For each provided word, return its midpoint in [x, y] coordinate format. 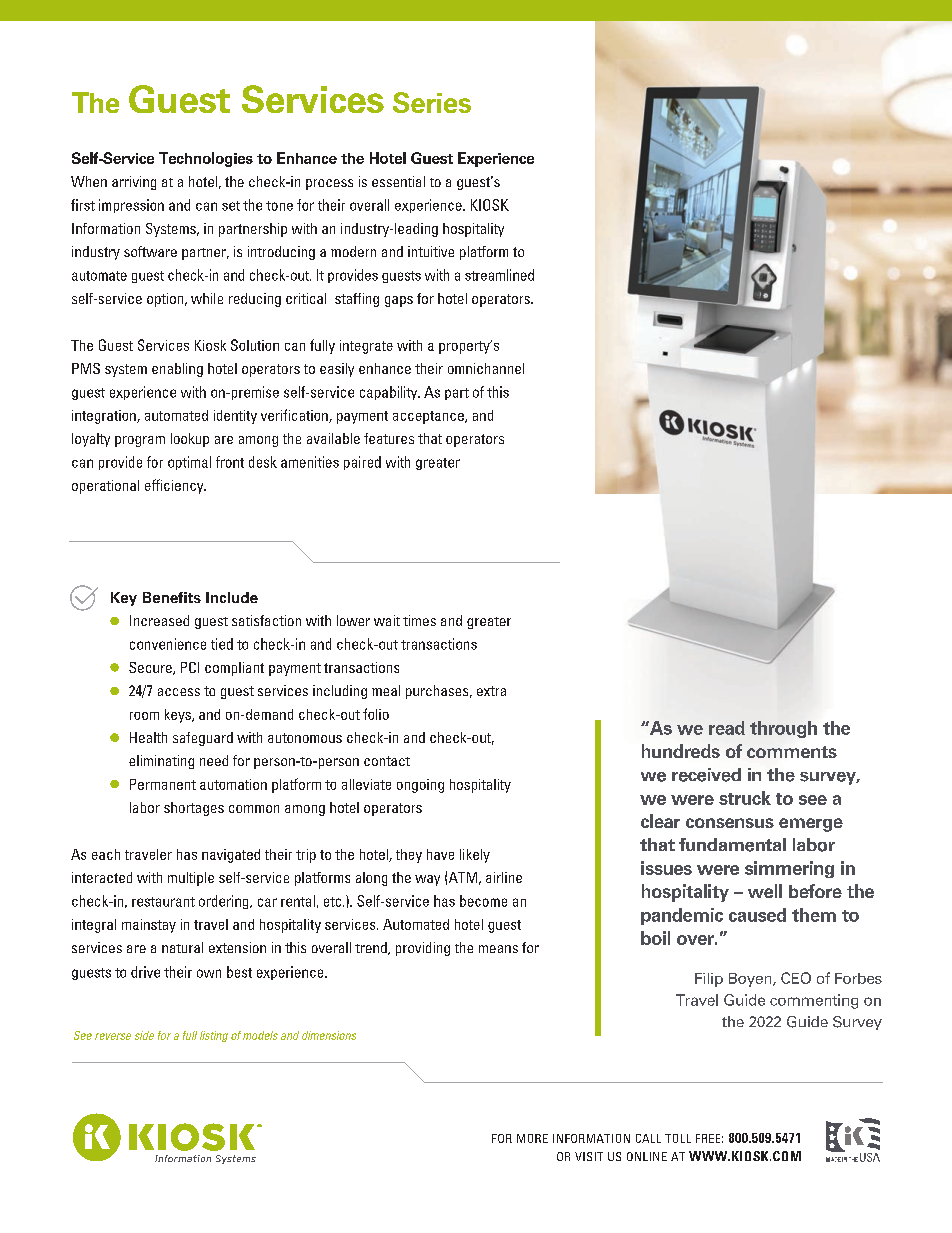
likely [475, 856]
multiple [191, 879]
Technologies [206, 159]
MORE [532, 1138]
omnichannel [486, 368]
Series [432, 102]
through [783, 729]
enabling [177, 370]
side [144, 1035]
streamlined [499, 275]
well [765, 891]
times [419, 620]
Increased [159, 620]
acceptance [429, 417]
